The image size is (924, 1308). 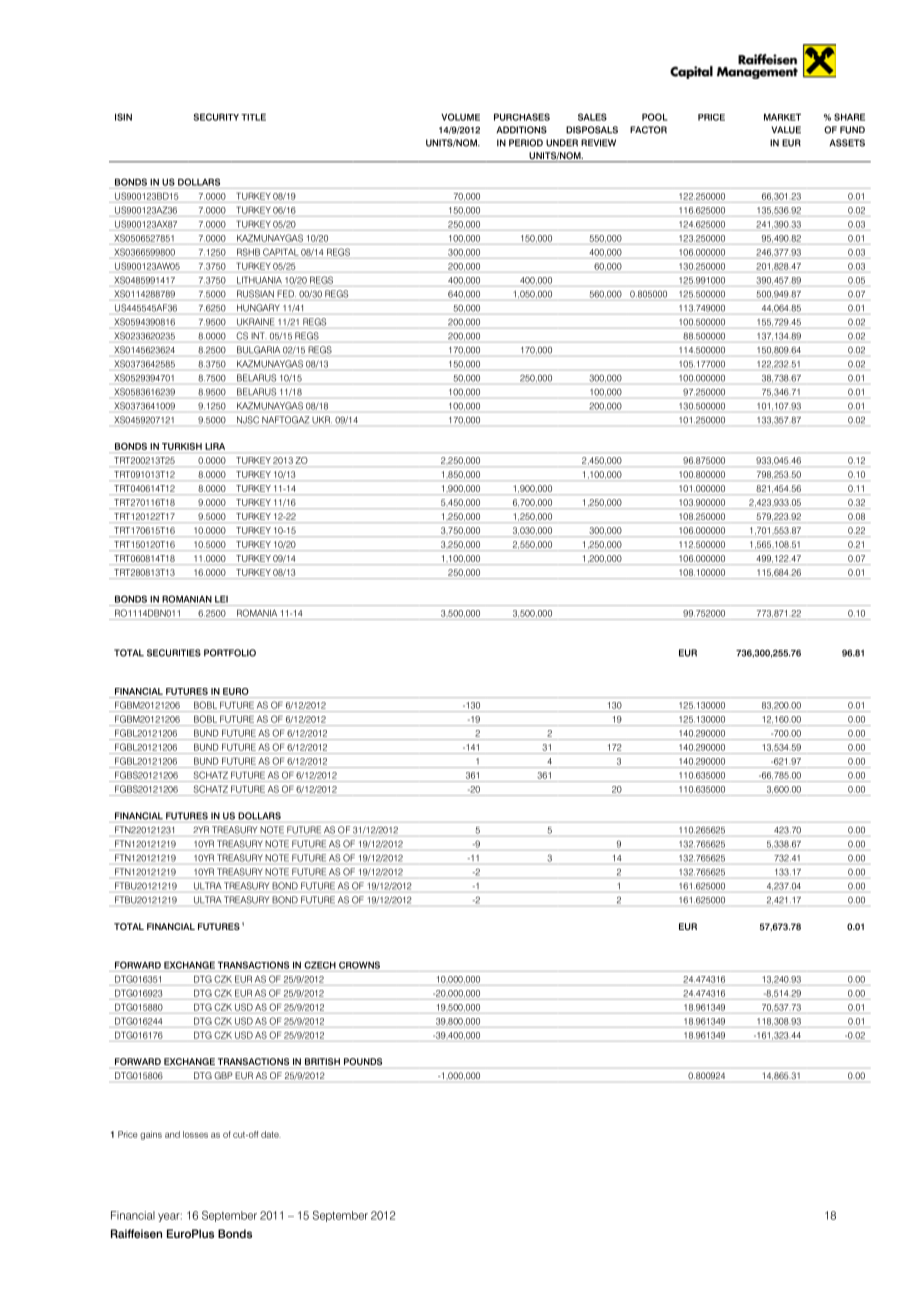 What do you see at coordinates (271, 1134) in the image?
I see `date` at bounding box center [271, 1134].
